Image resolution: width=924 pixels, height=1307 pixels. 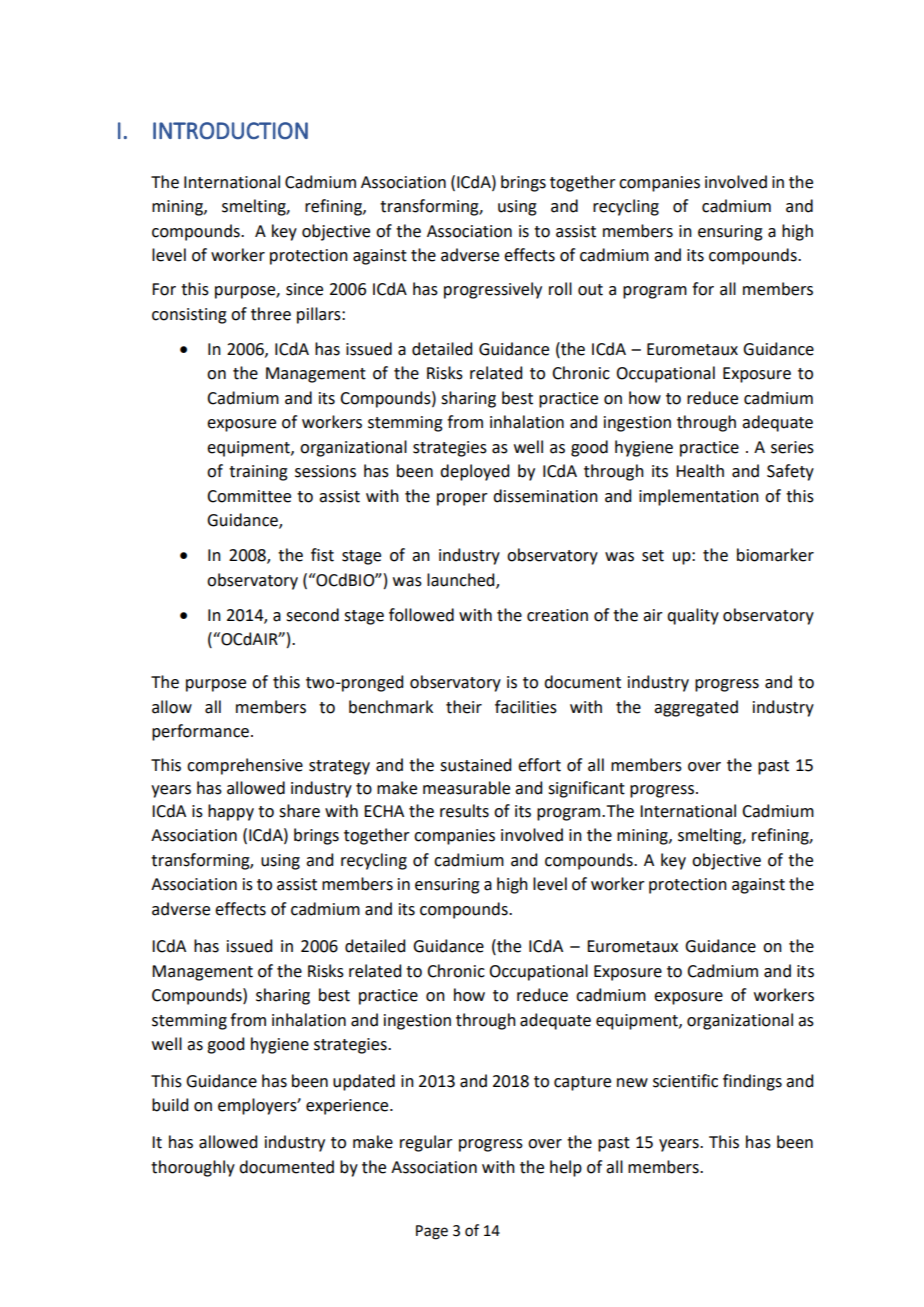 I want to click on out, so click(x=590, y=290).
